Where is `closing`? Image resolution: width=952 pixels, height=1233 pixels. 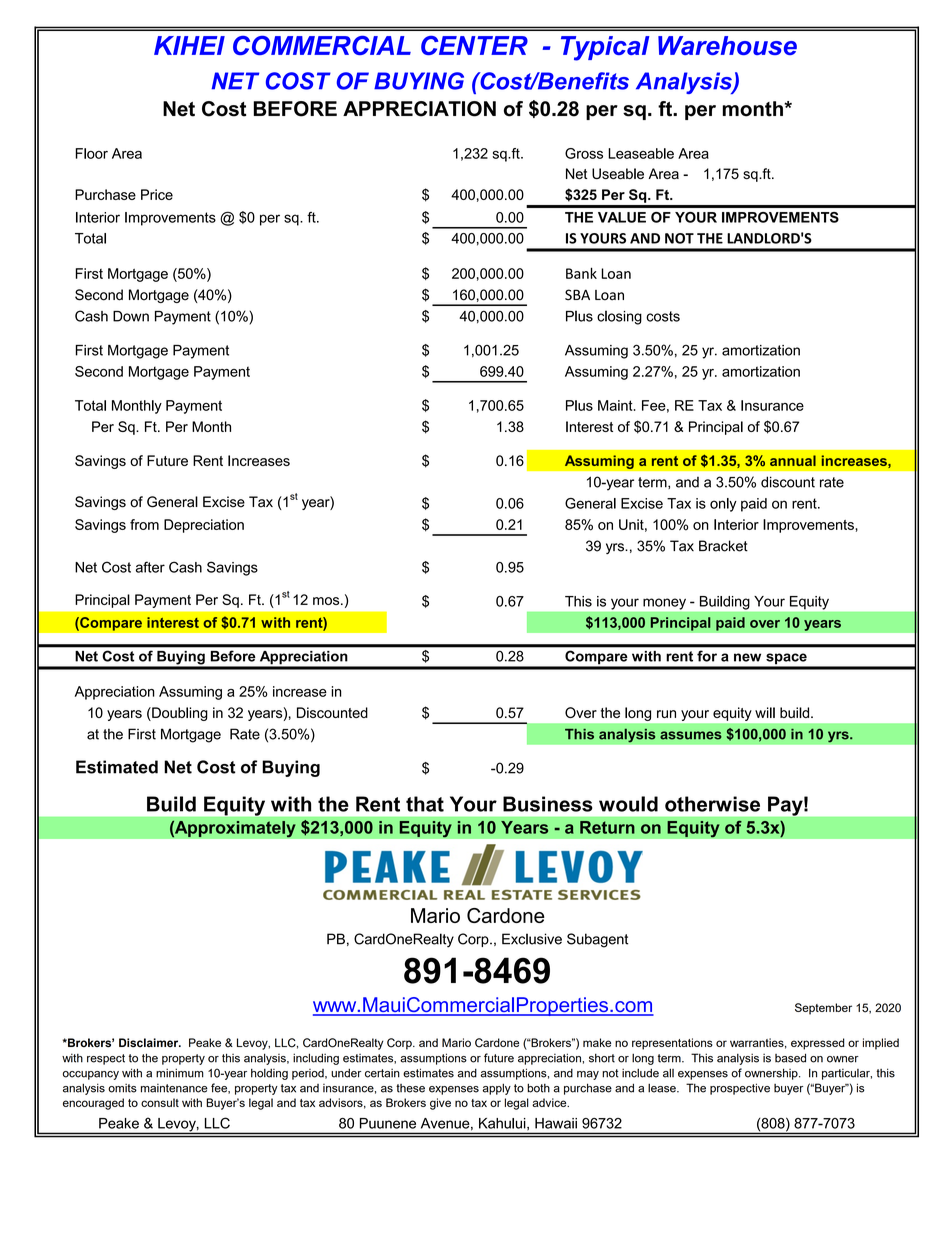
closing is located at coordinates (619, 317).
